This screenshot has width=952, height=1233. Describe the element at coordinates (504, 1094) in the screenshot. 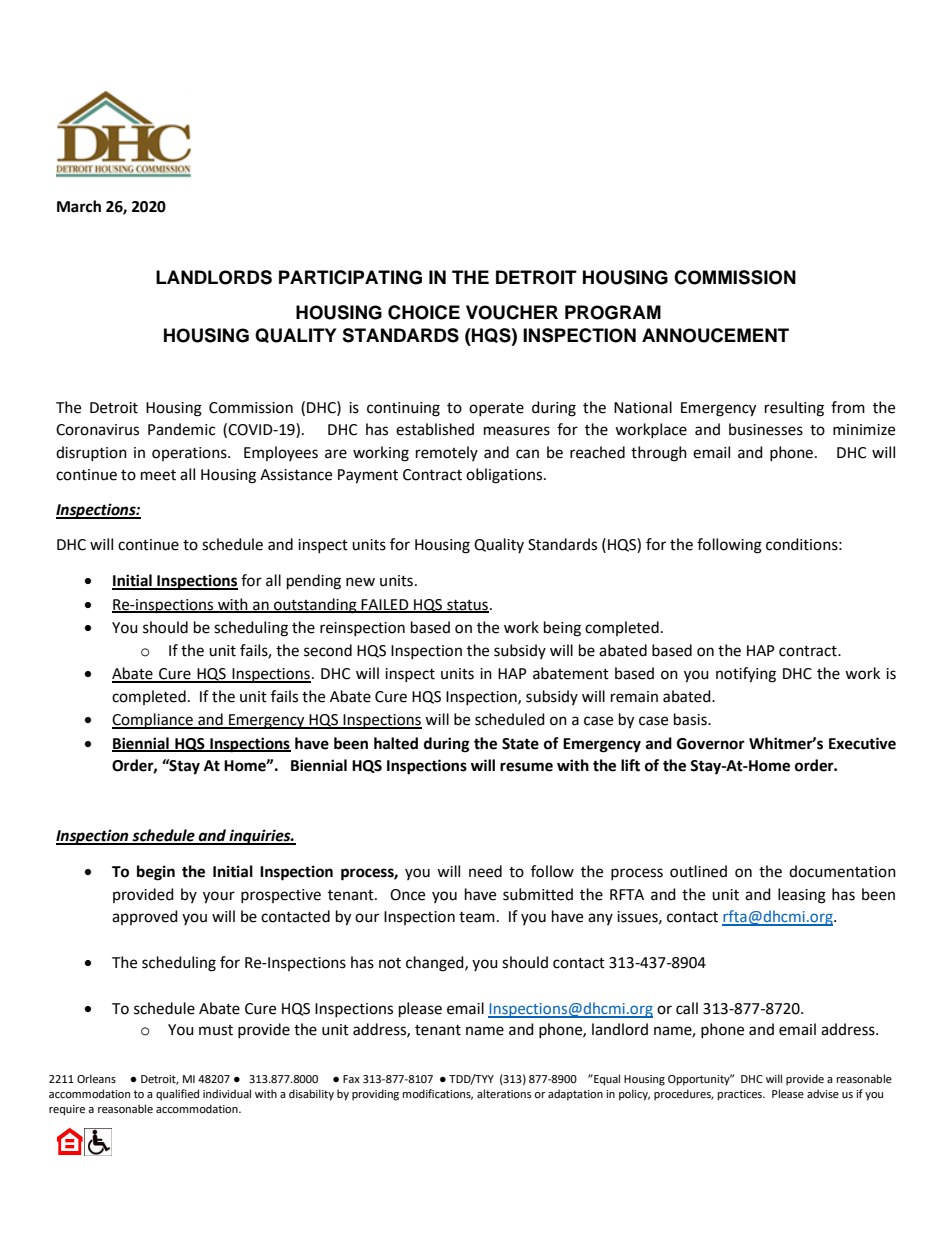

I see `alterations` at that location.
